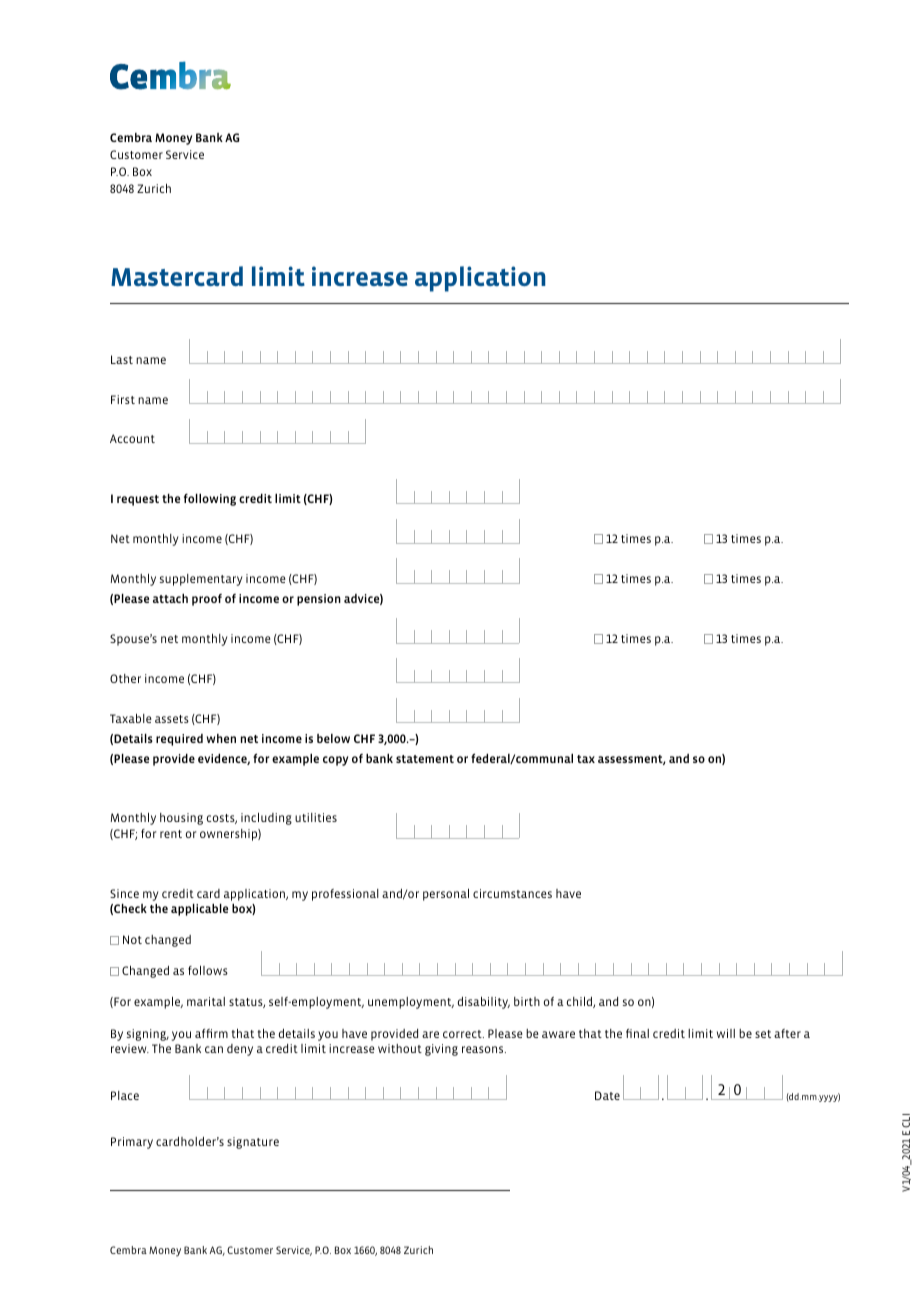 The width and height of the screenshot is (924, 1308). Describe the element at coordinates (253, 1143) in the screenshot. I see `signature` at that location.
